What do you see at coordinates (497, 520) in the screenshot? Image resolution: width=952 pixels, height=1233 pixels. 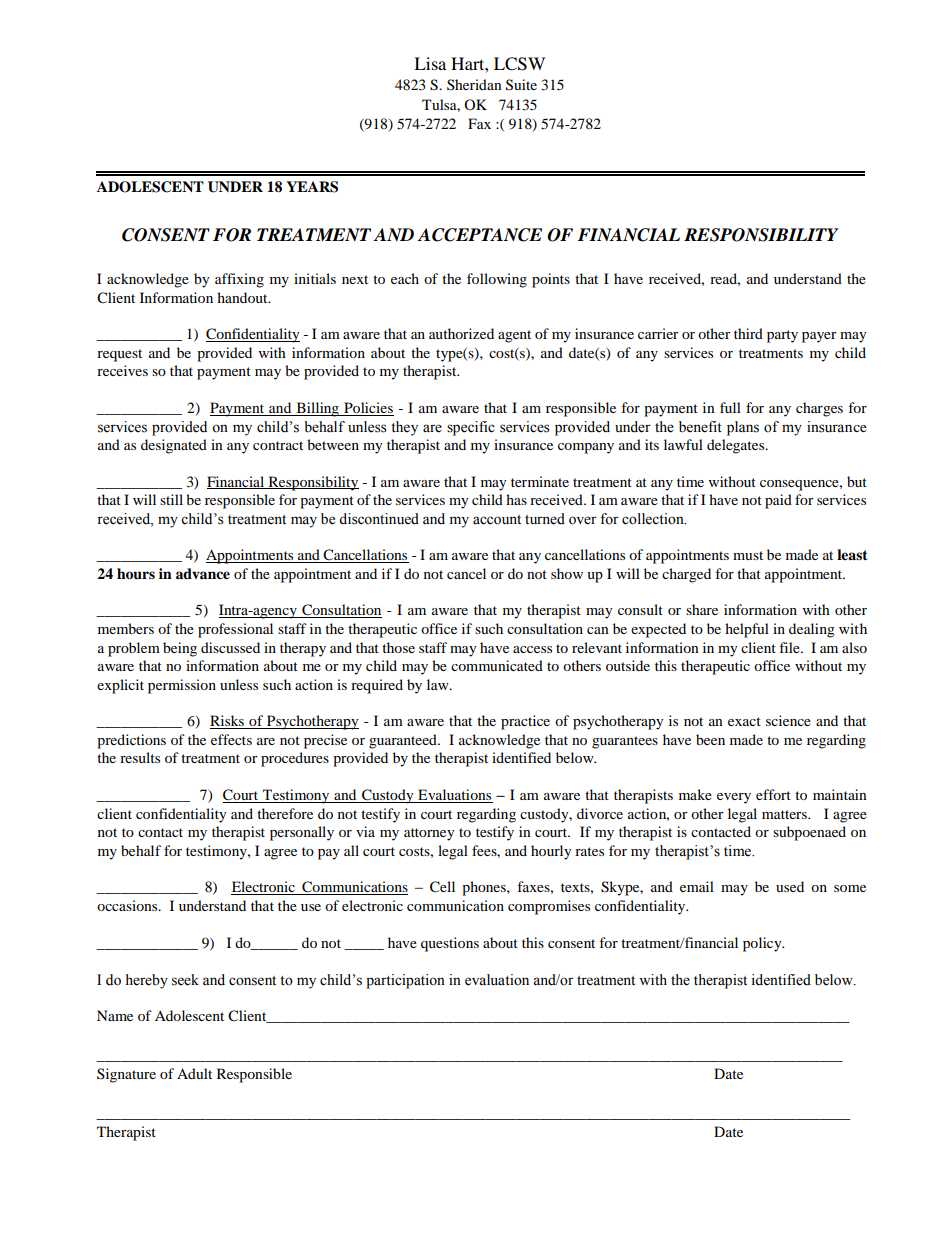 I see `account` at bounding box center [497, 520].
